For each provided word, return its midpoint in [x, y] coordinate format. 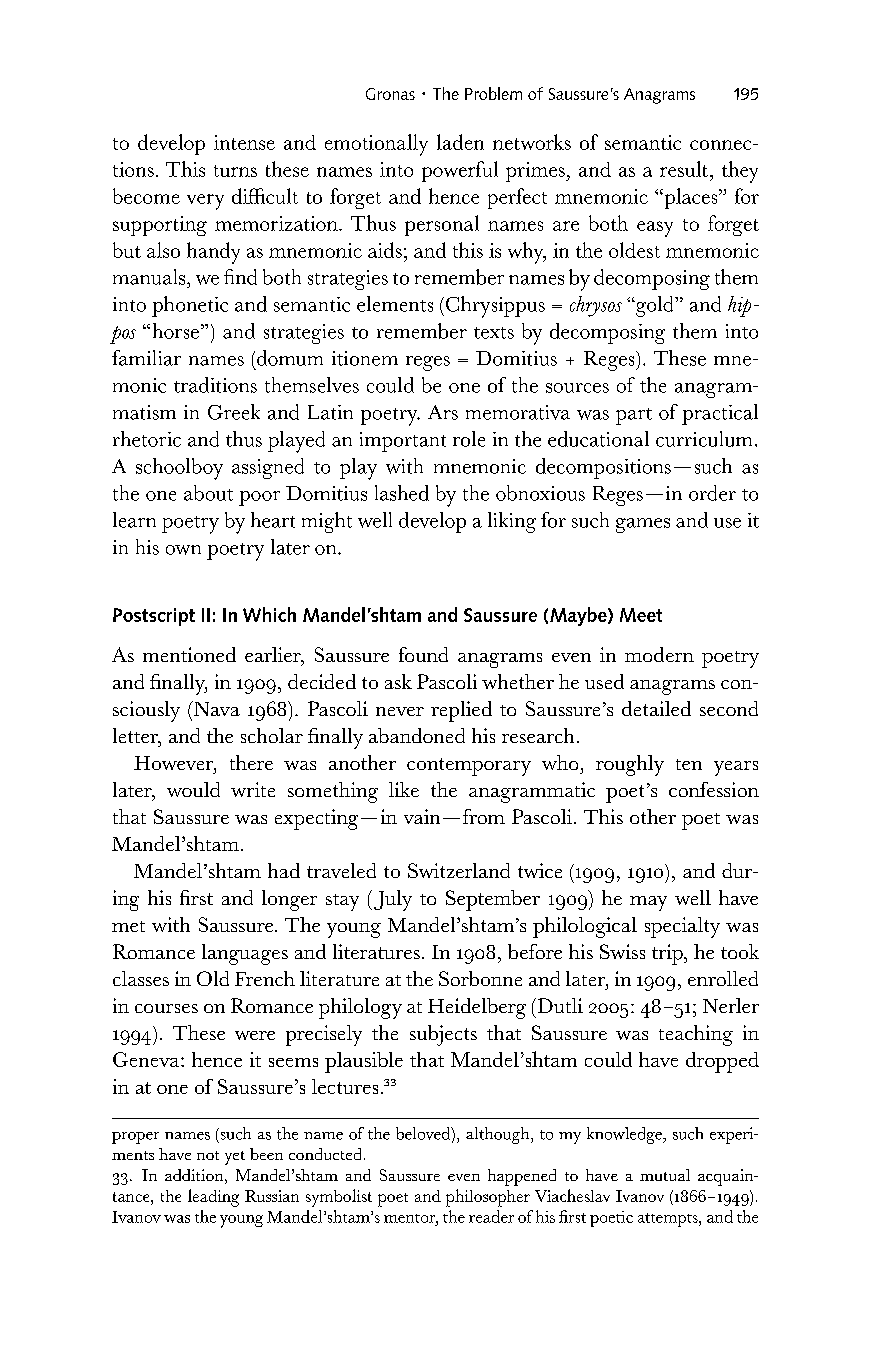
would [193, 789]
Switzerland [459, 870]
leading [213, 1198]
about [208, 493]
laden [460, 142]
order [712, 493]
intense [244, 142]
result [684, 169]
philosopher [488, 1198]
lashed [402, 493]
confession [714, 789]
